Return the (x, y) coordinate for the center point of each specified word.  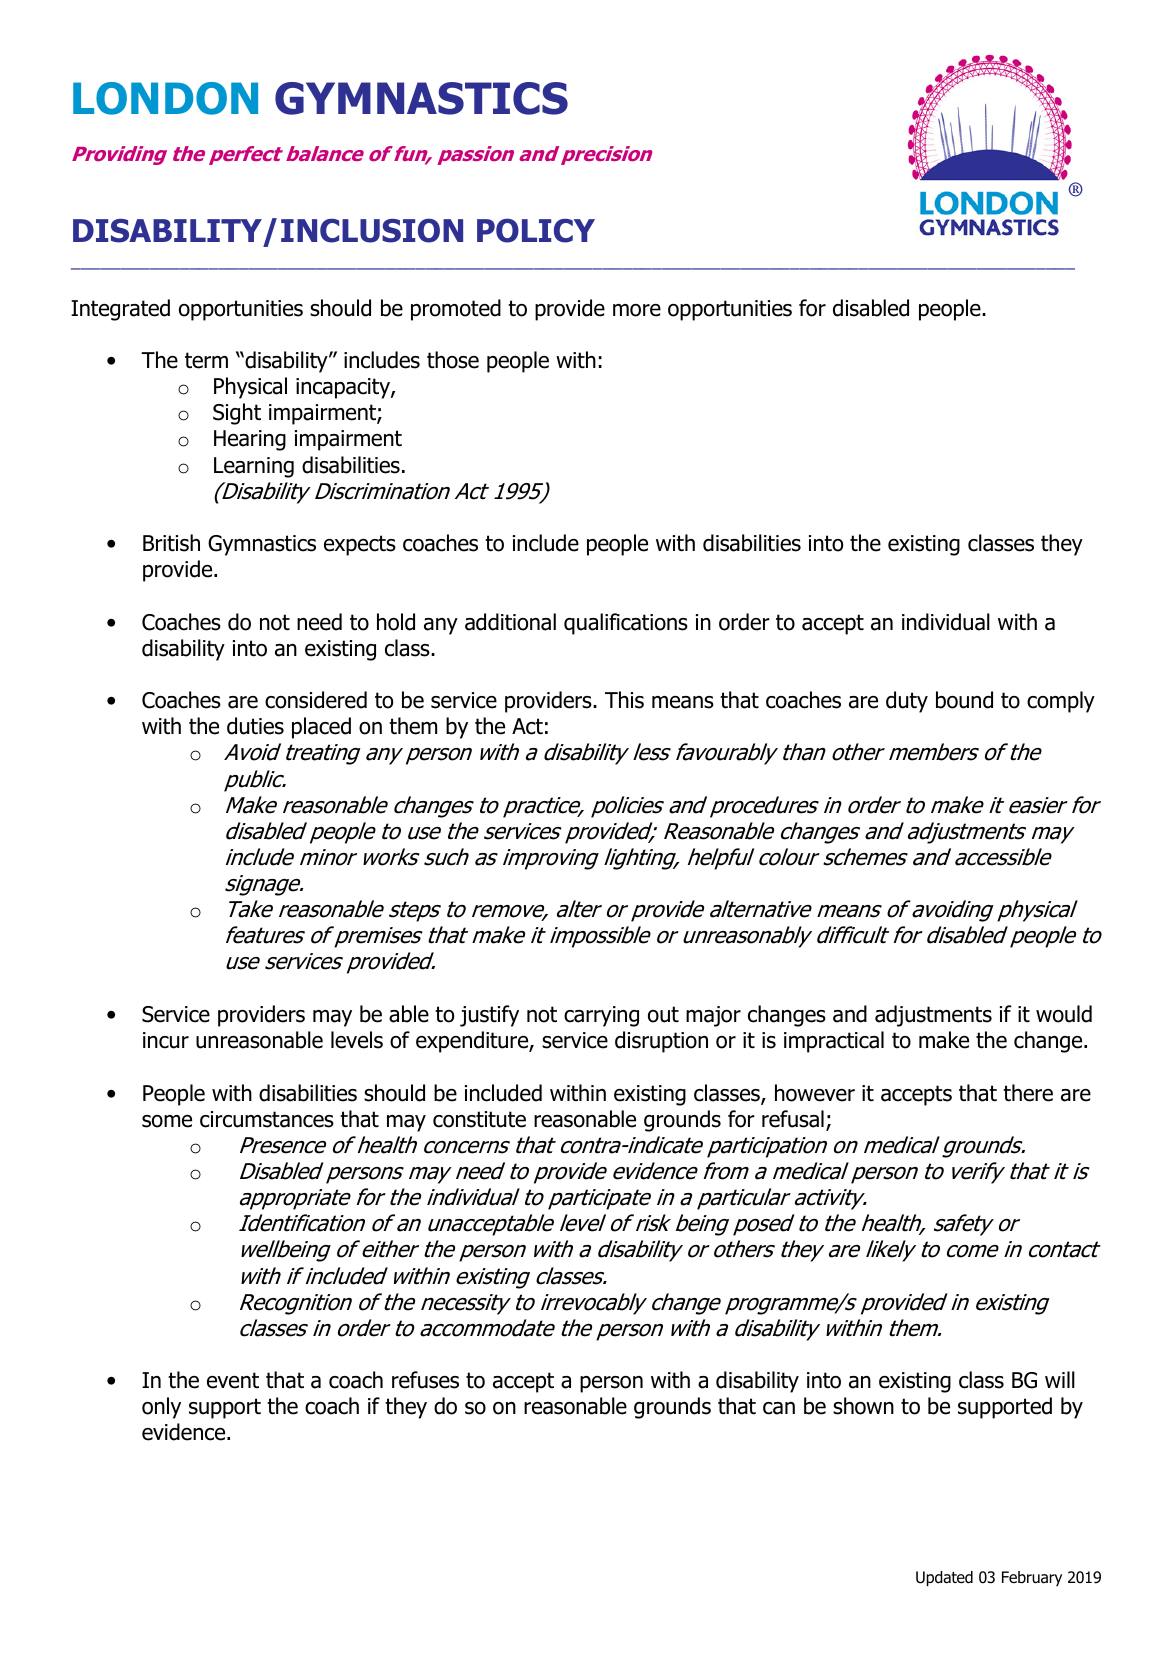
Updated (944, 1578)
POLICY (536, 230)
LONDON (165, 98)
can (779, 1408)
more (637, 310)
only (161, 1408)
